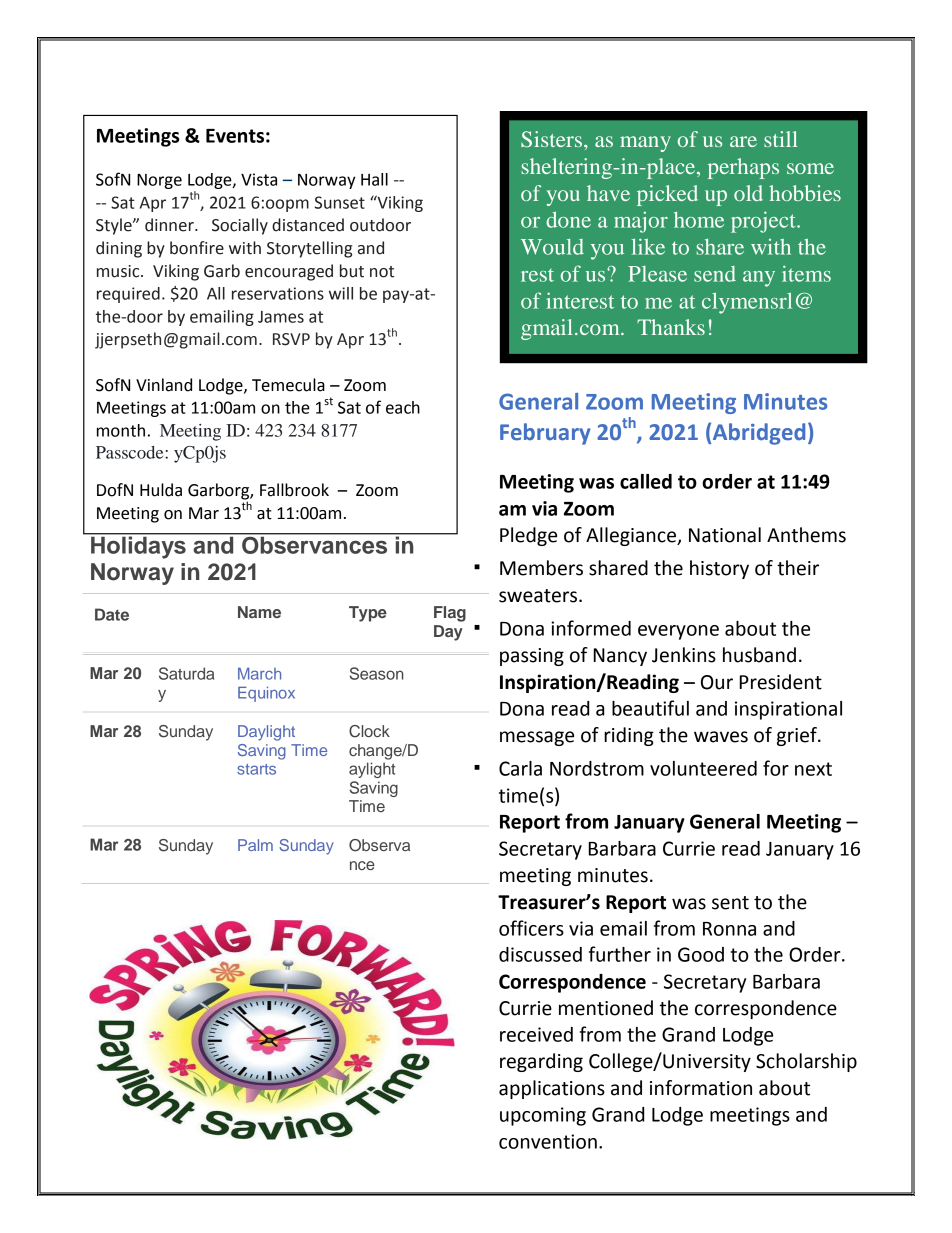  Describe the element at coordinates (701, 1088) in the image. I see `information` at that location.
